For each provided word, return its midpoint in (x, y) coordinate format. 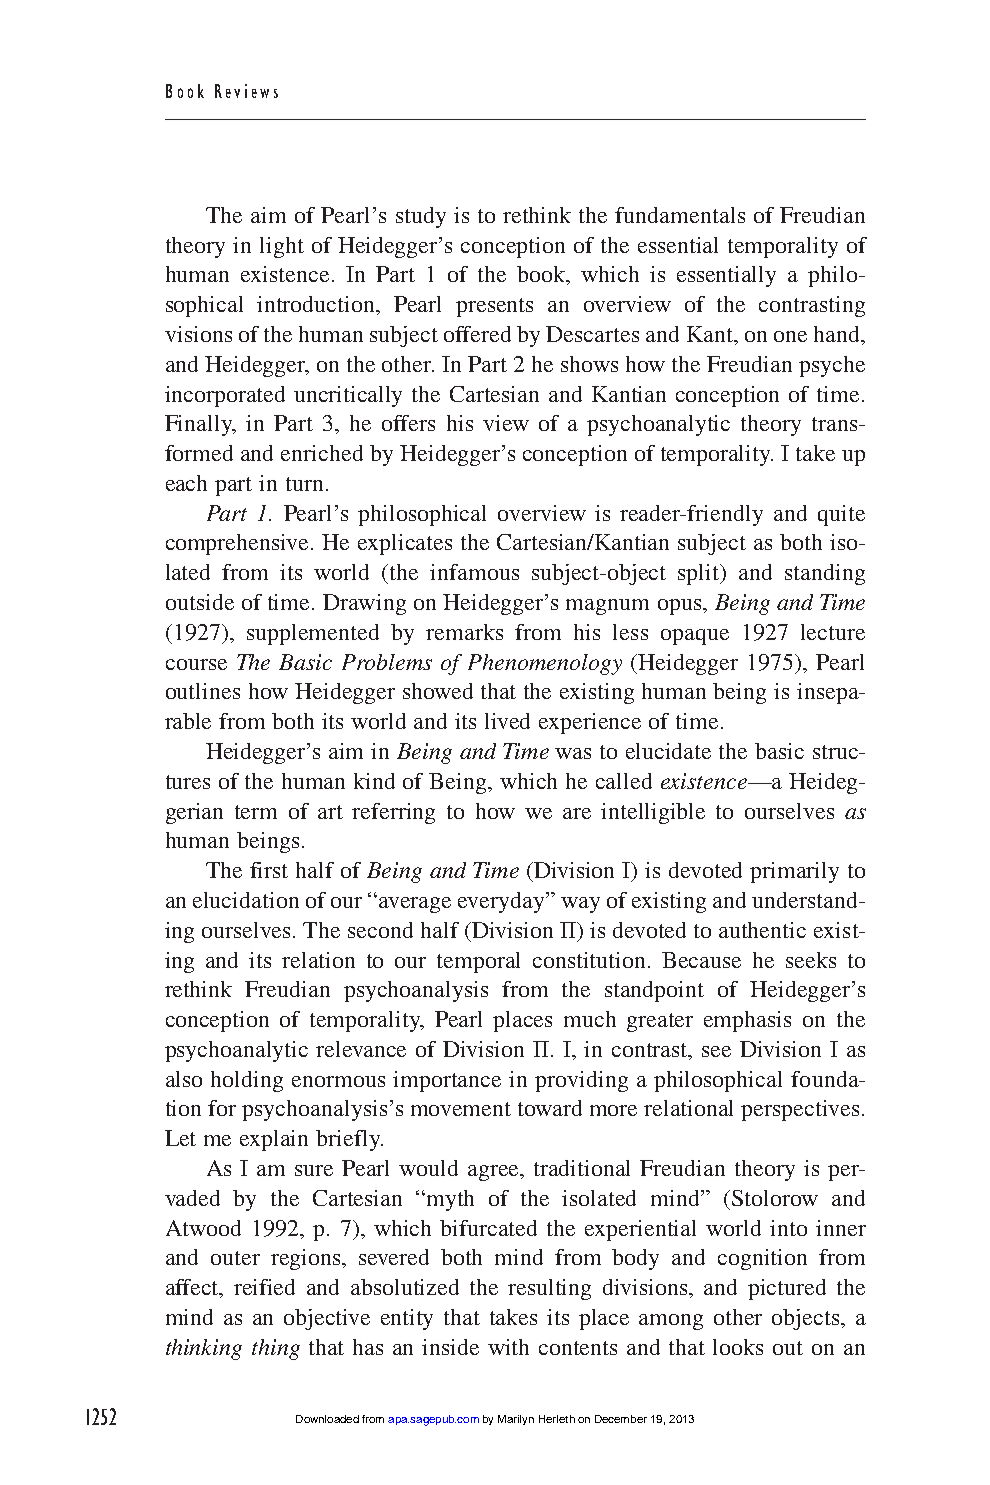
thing (276, 1349)
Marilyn (516, 1420)
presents (494, 307)
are (577, 813)
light (282, 247)
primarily (794, 872)
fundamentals (680, 215)
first (269, 870)
